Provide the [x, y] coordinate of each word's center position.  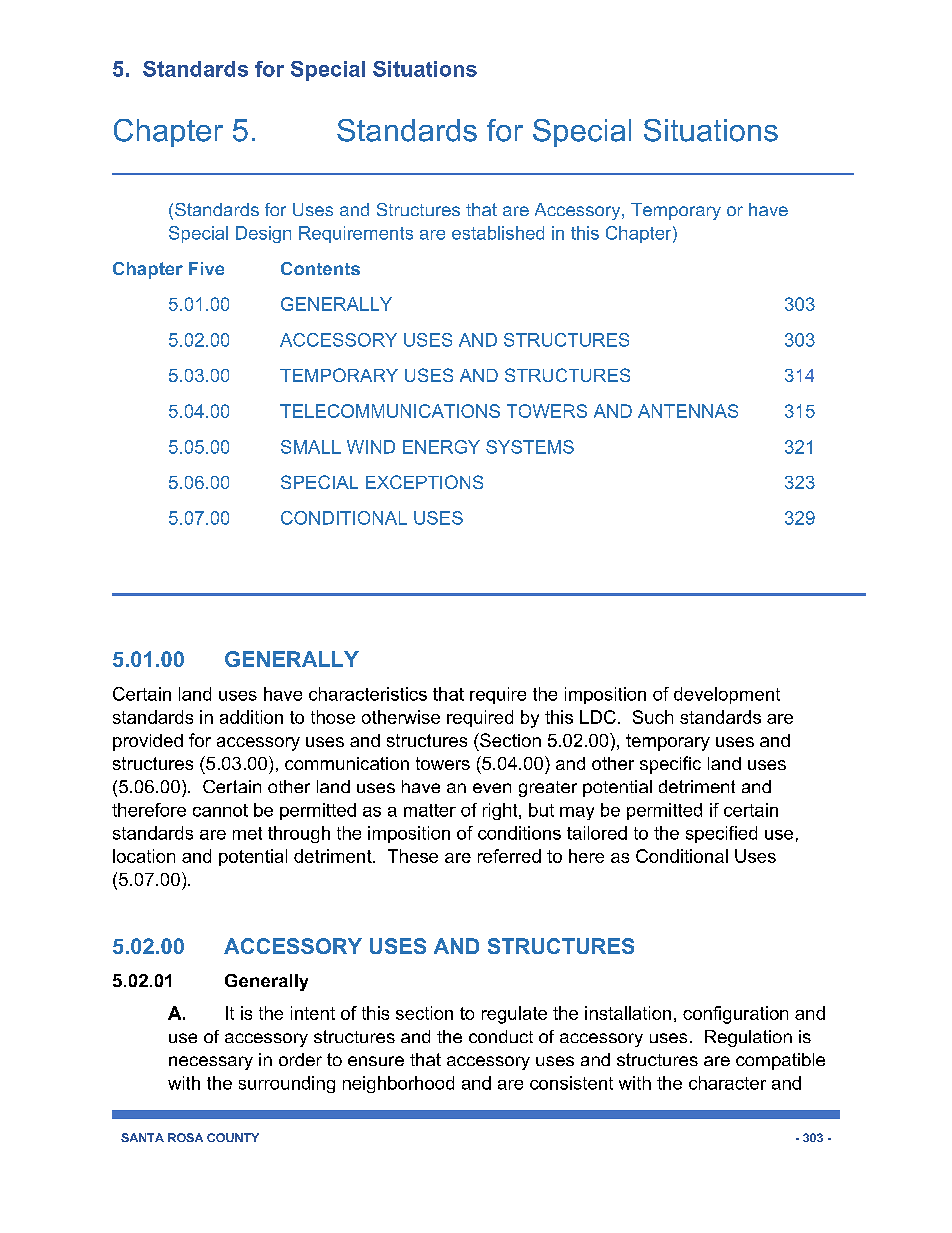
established [498, 233]
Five [206, 268]
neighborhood [398, 1084]
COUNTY [233, 1137]
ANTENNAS [688, 411]
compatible [780, 1061]
